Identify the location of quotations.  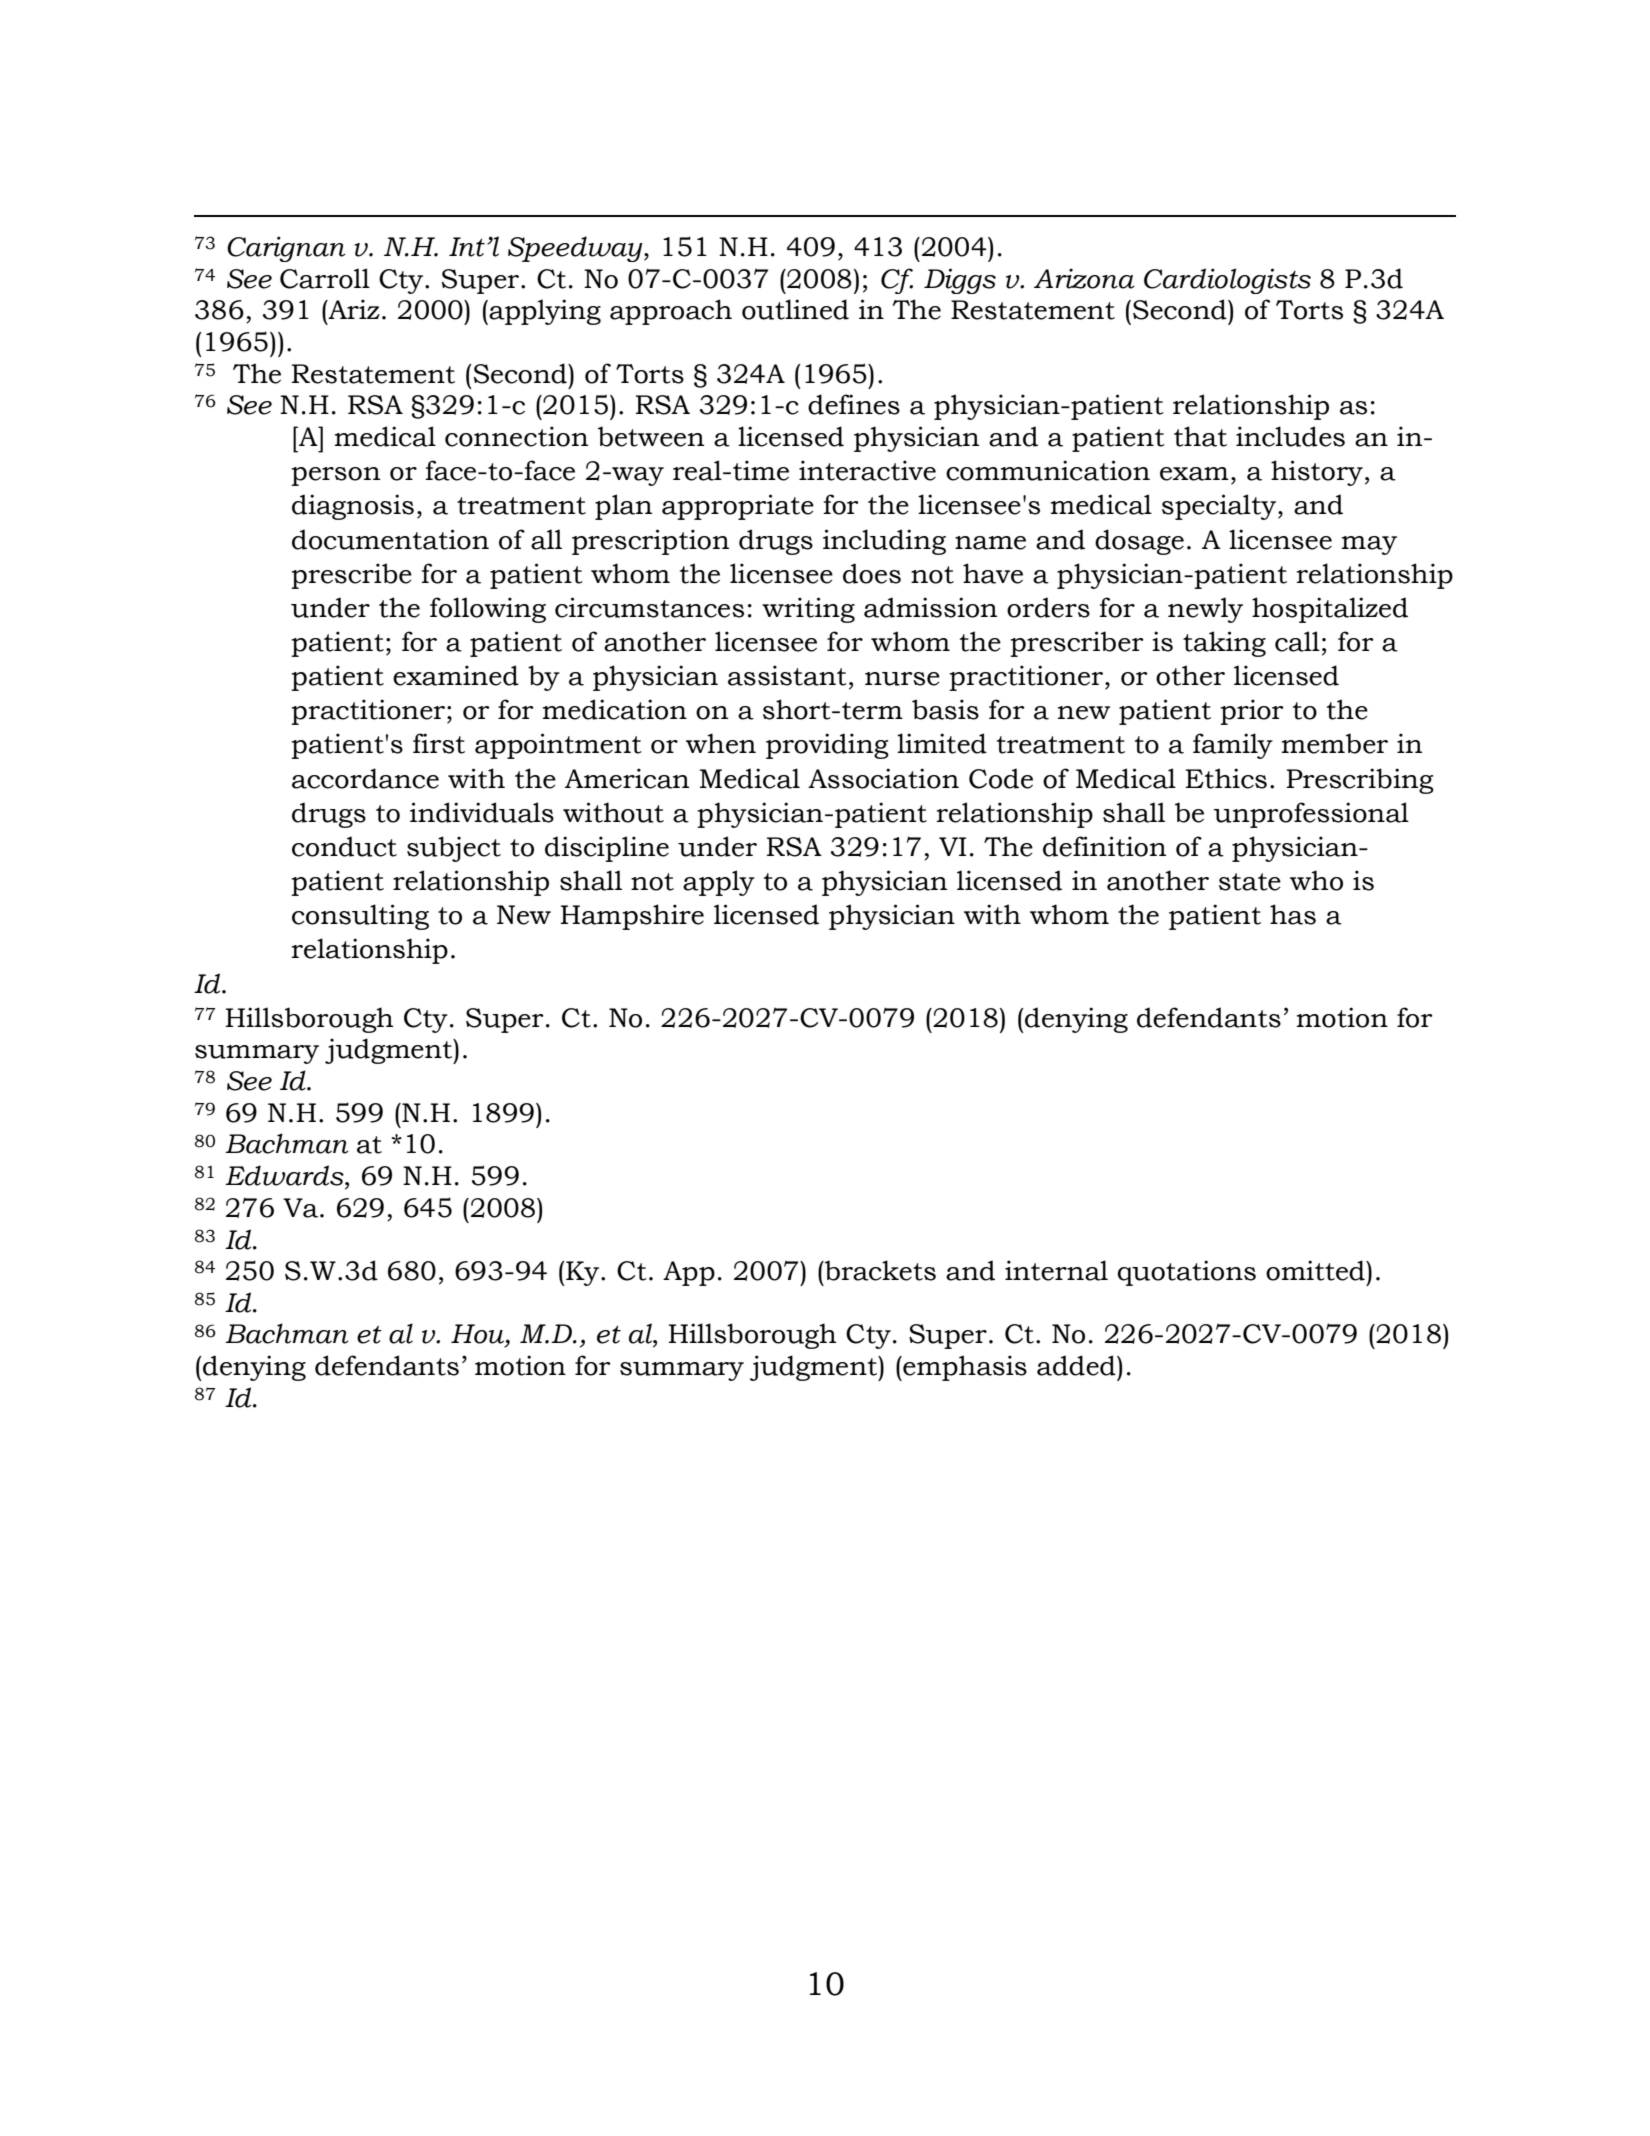
(1187, 1273).
